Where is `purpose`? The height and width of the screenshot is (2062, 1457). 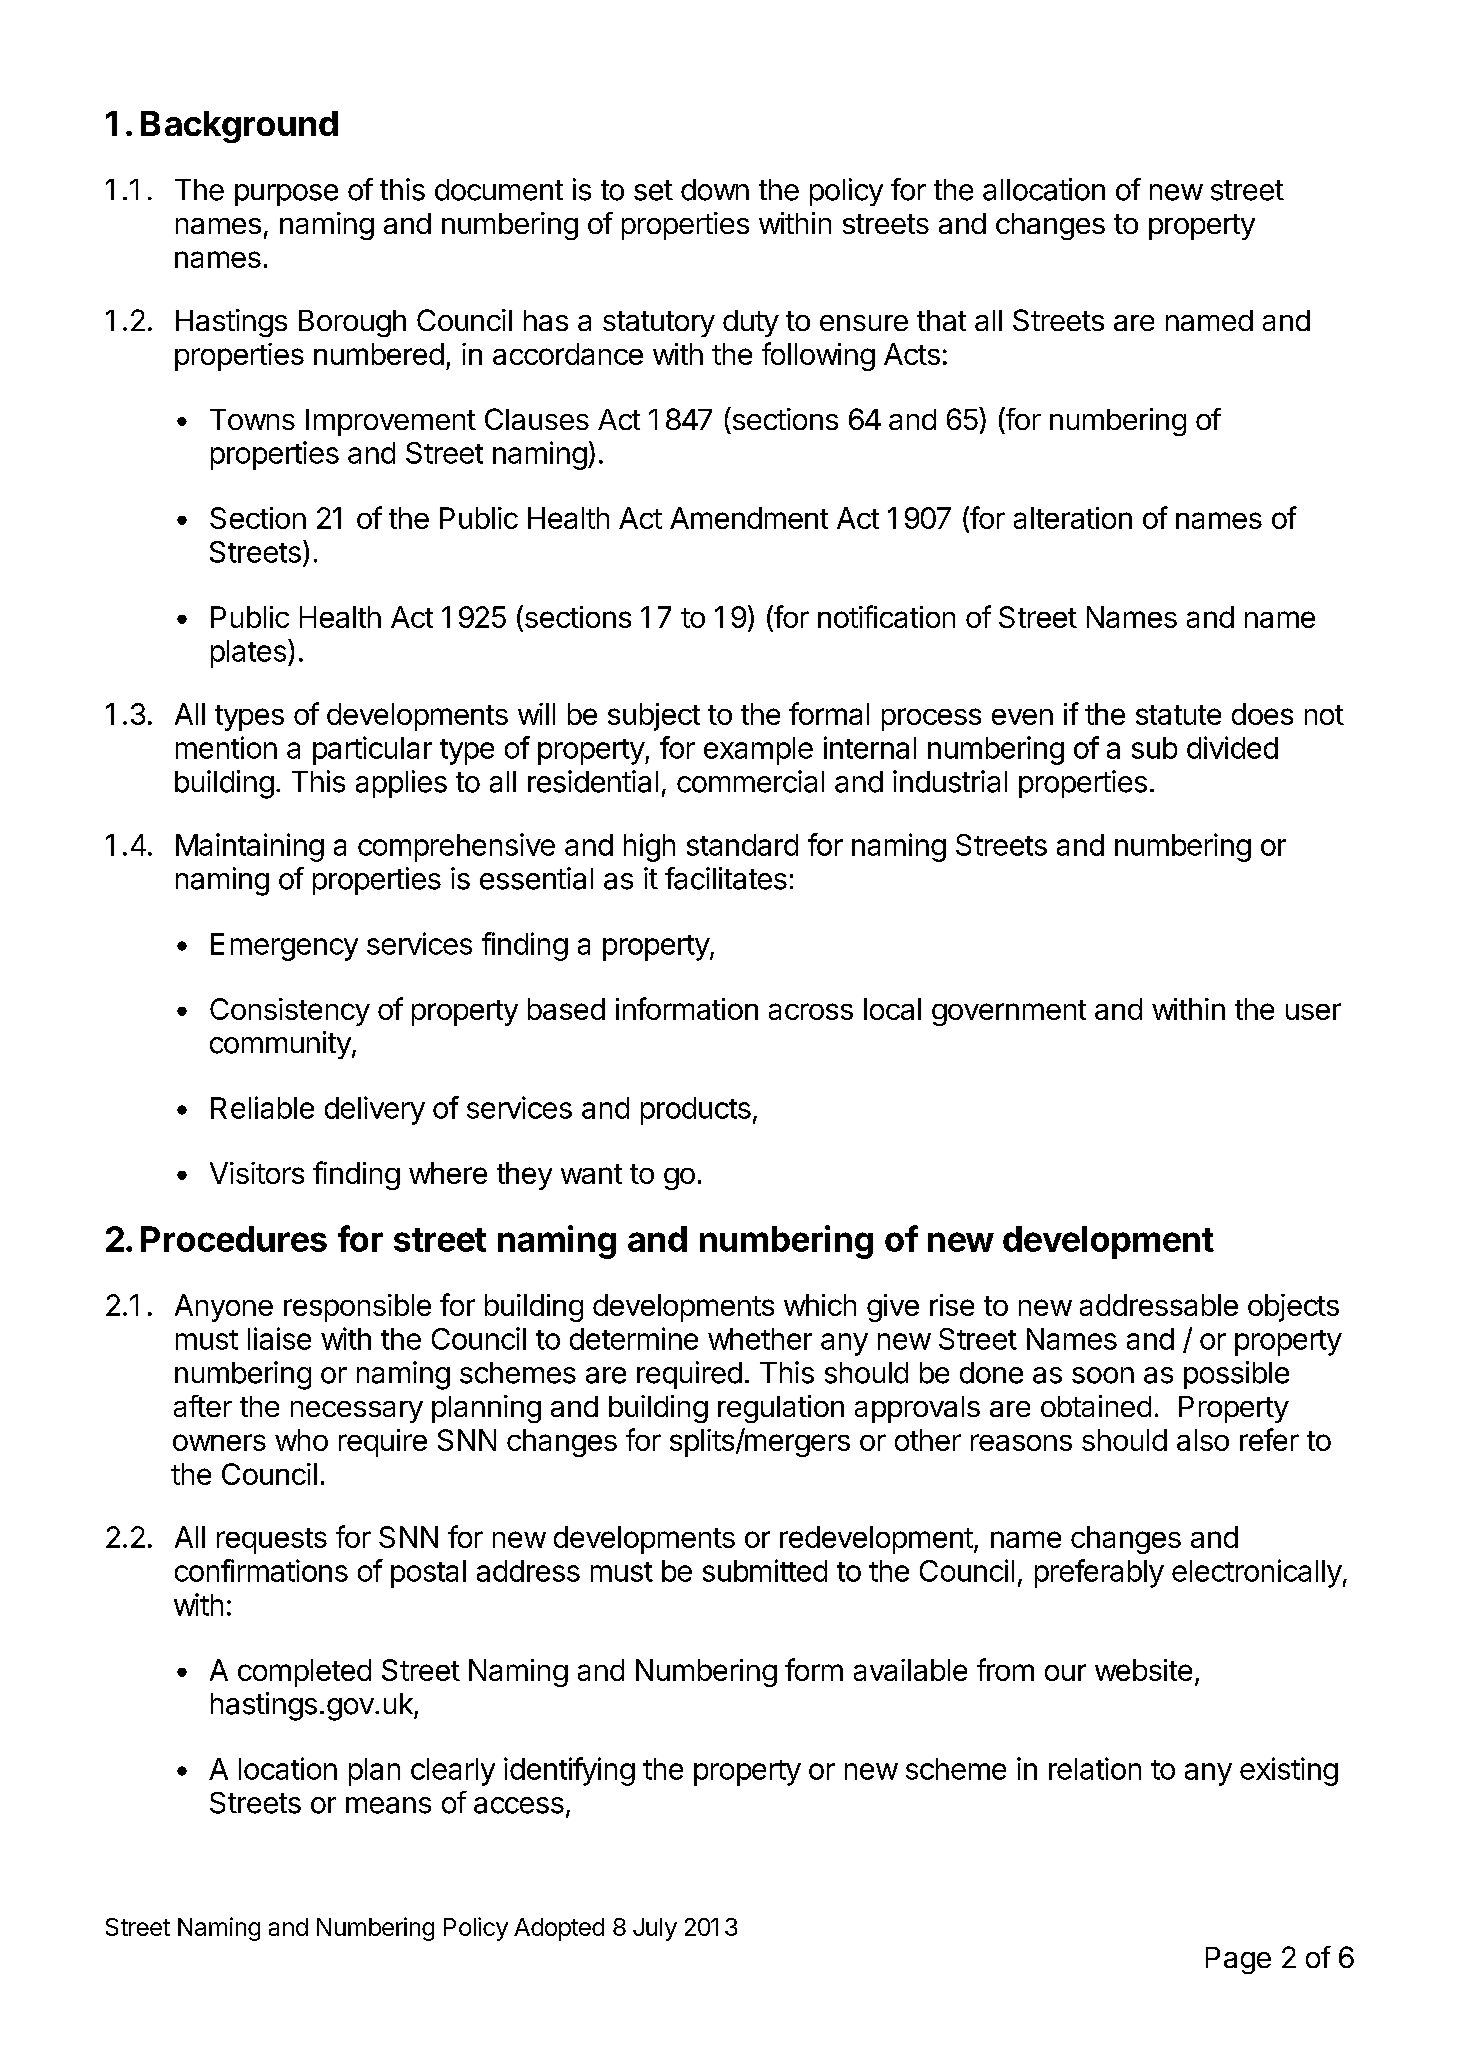
purpose is located at coordinates (286, 195).
